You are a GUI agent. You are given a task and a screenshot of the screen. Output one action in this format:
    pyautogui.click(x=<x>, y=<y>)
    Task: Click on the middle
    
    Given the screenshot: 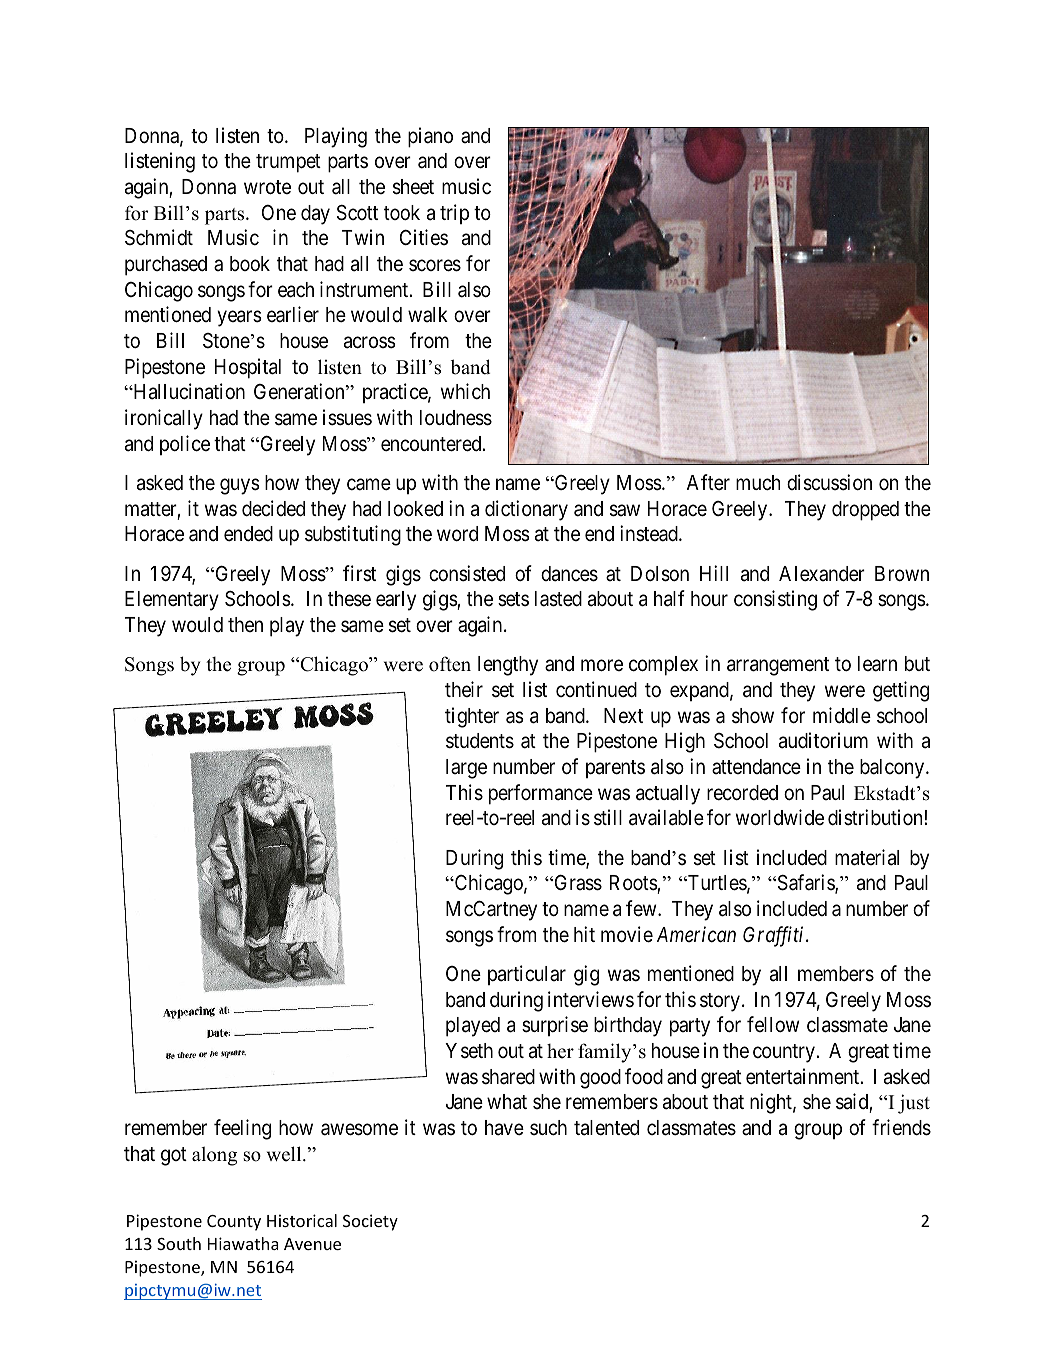 What is the action you would take?
    pyautogui.click(x=842, y=715)
